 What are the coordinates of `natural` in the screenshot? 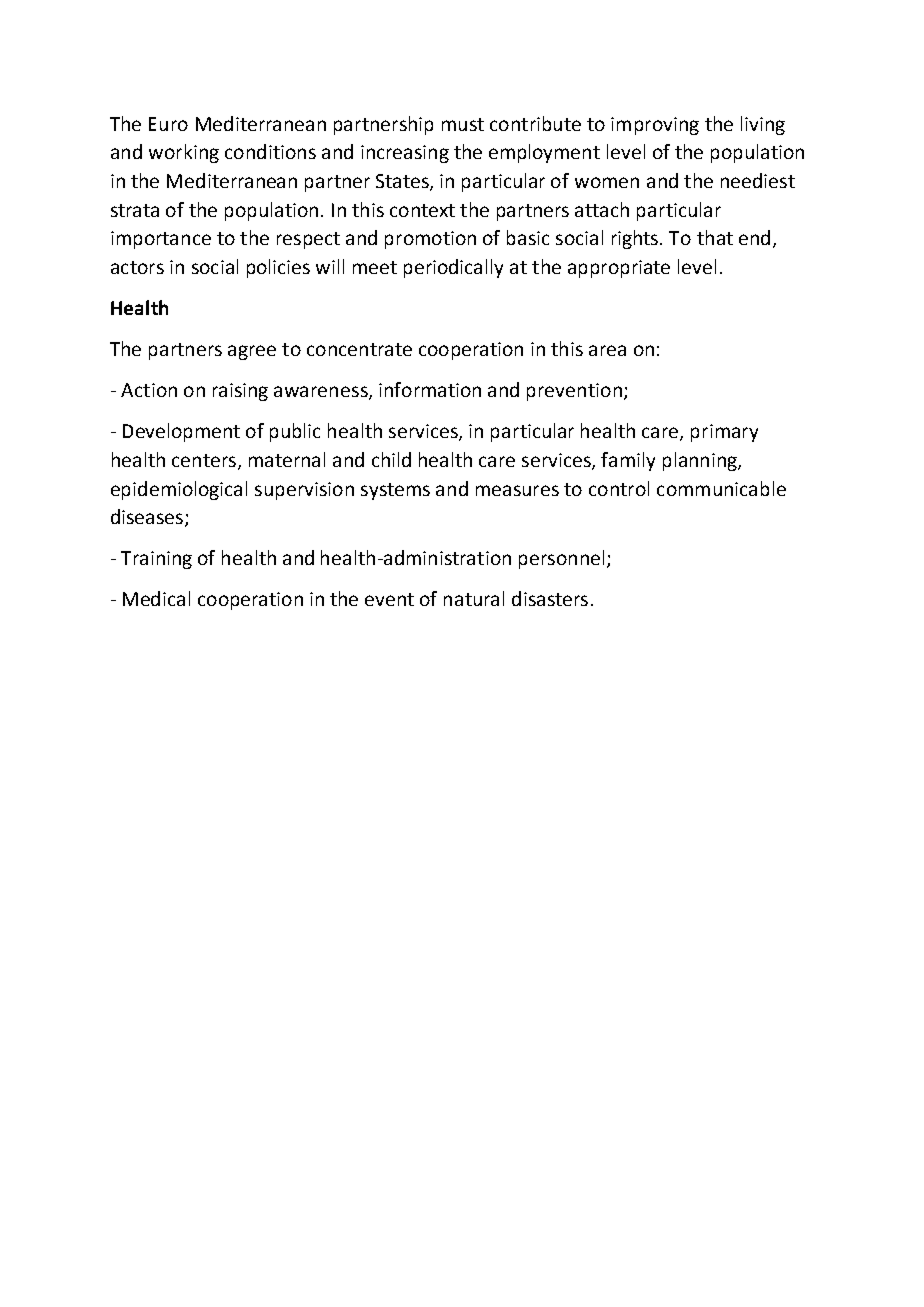 It's located at (474, 598).
